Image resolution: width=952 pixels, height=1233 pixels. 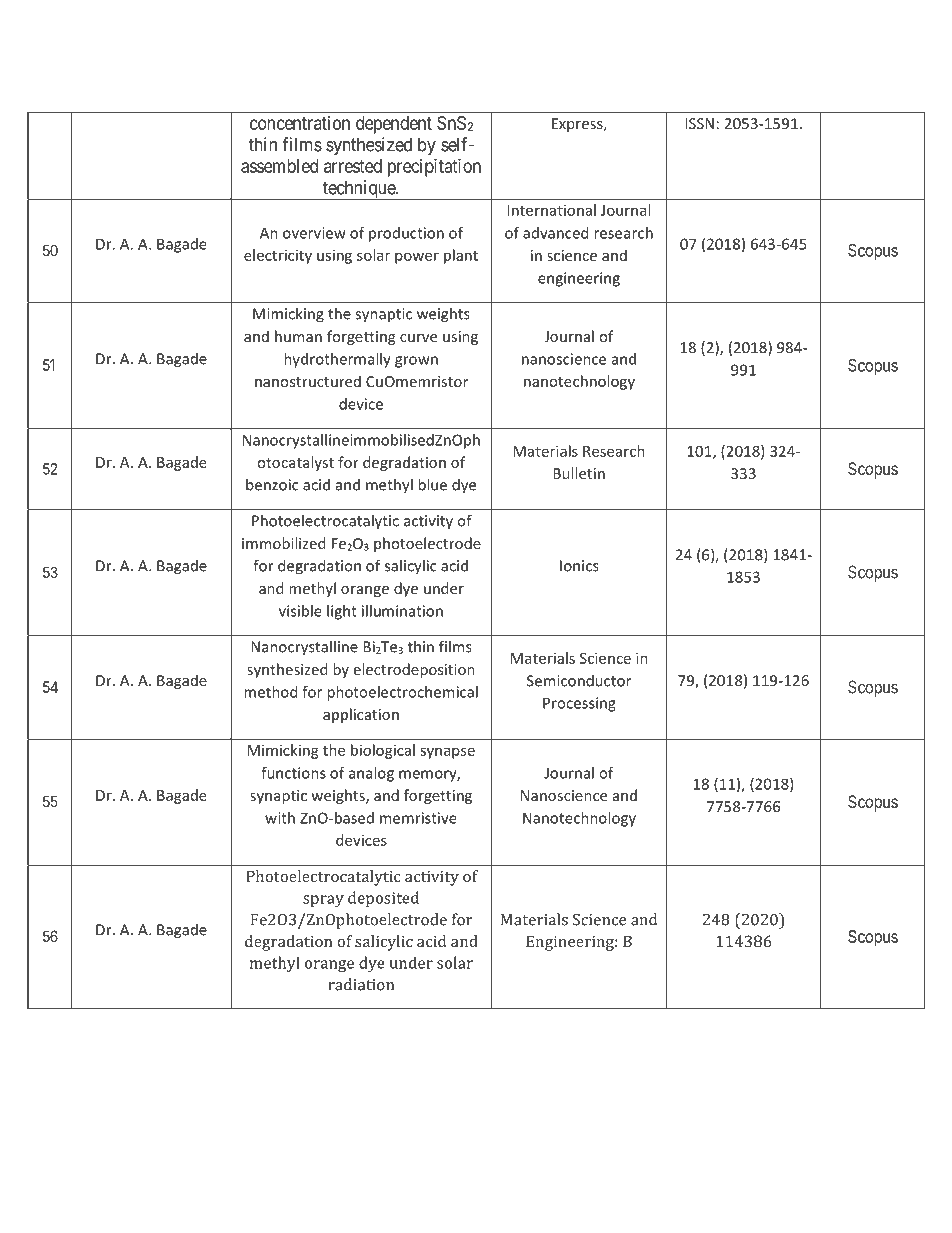 What do you see at coordinates (434, 168) in the image?
I see `precipitation` at bounding box center [434, 168].
